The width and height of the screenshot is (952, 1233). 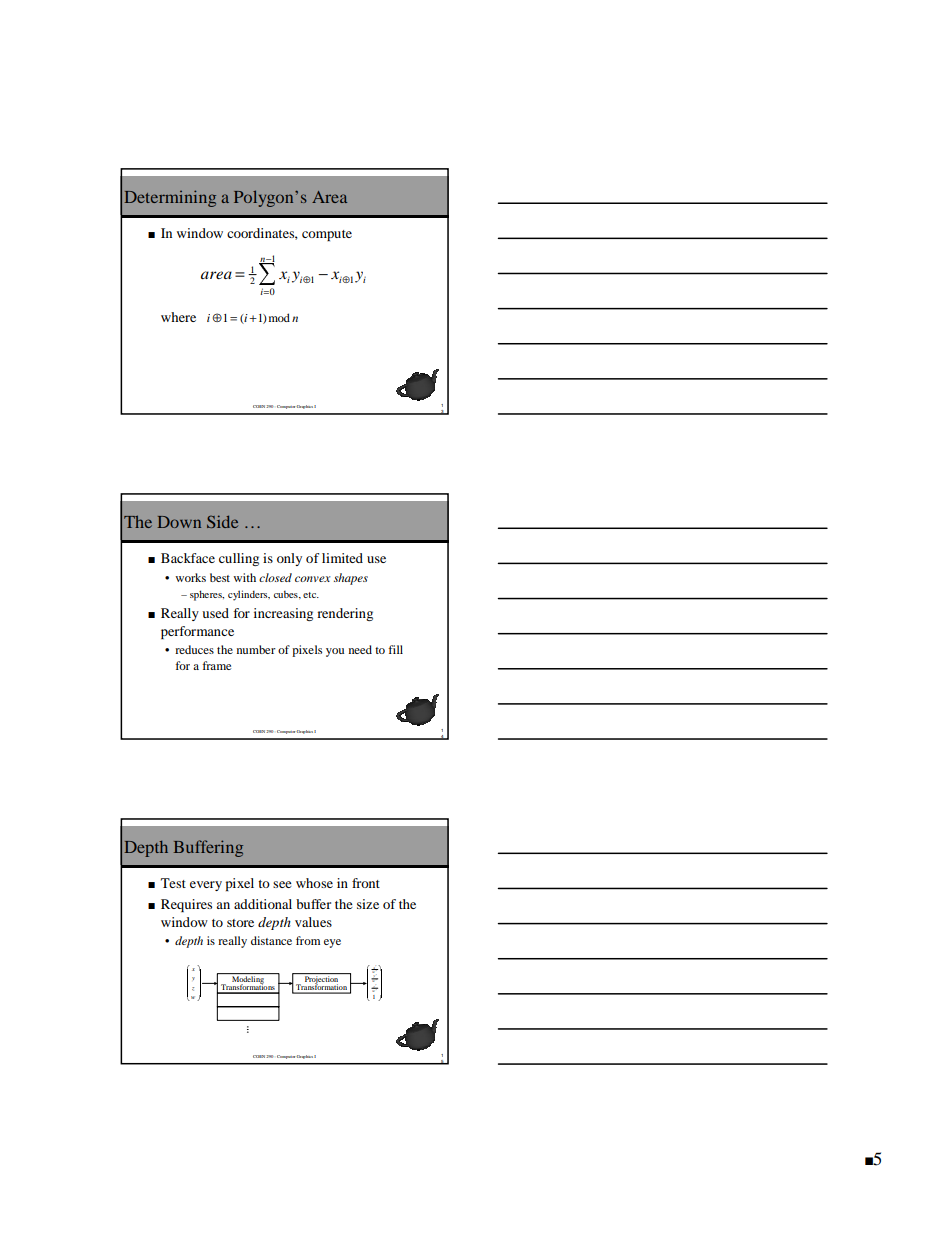 I want to click on distance, so click(x=271, y=940).
